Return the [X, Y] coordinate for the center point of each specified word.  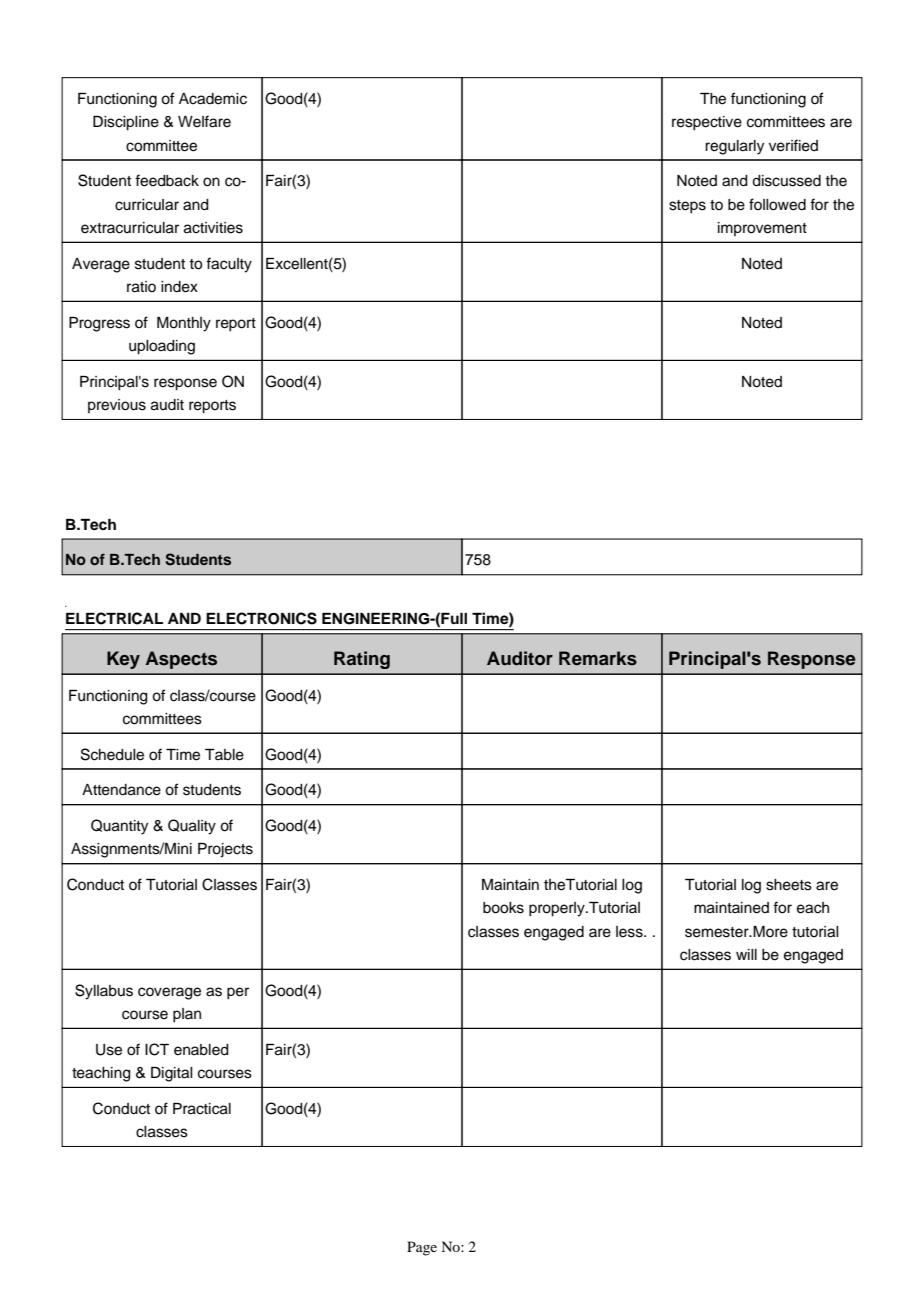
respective [707, 123]
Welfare [204, 121]
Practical [202, 1109]
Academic [213, 99]
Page [422, 1248]
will [746, 954]
